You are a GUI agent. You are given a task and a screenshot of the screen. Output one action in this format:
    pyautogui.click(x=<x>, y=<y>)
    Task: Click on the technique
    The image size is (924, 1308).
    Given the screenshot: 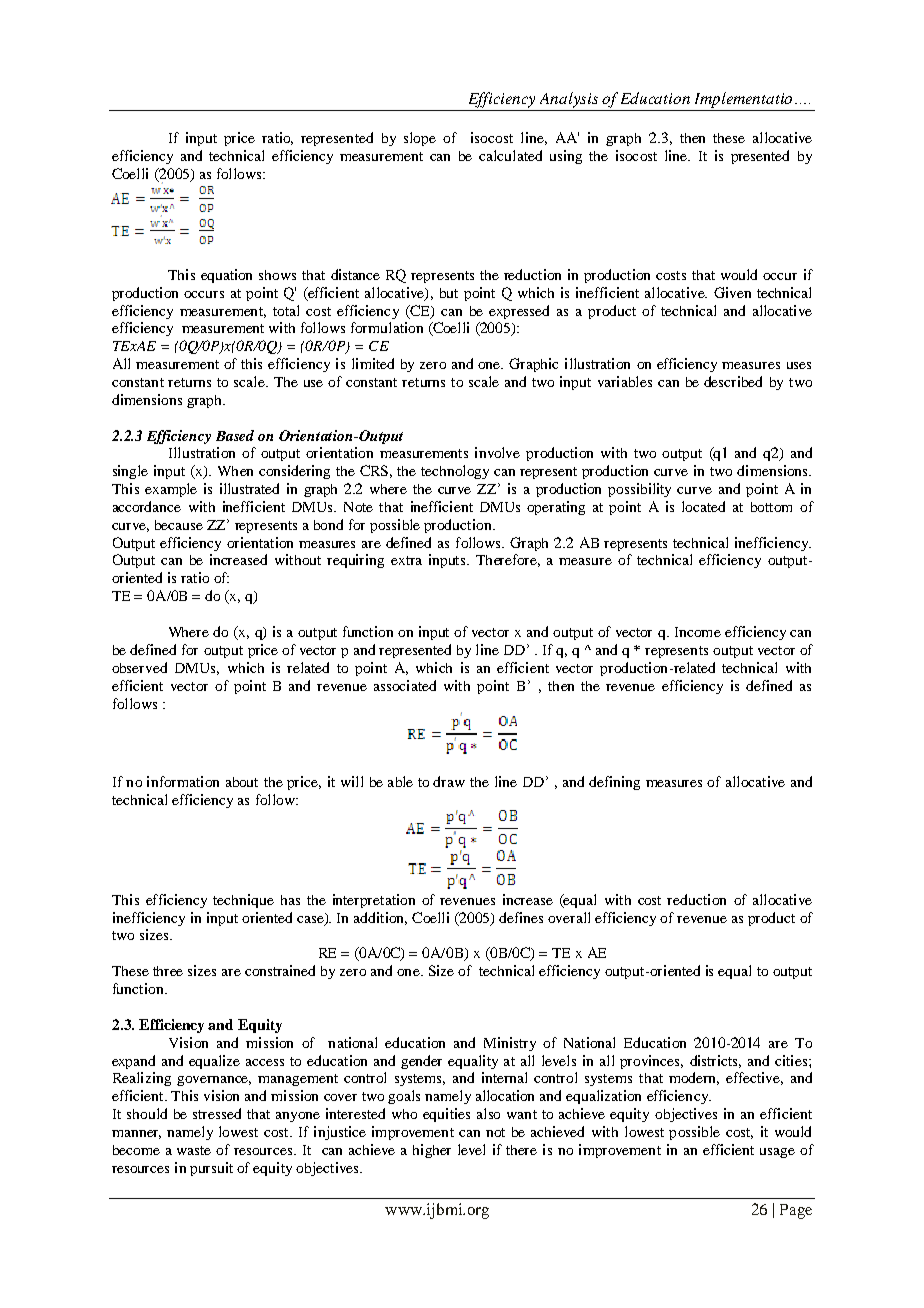 What is the action you would take?
    pyautogui.click(x=243, y=901)
